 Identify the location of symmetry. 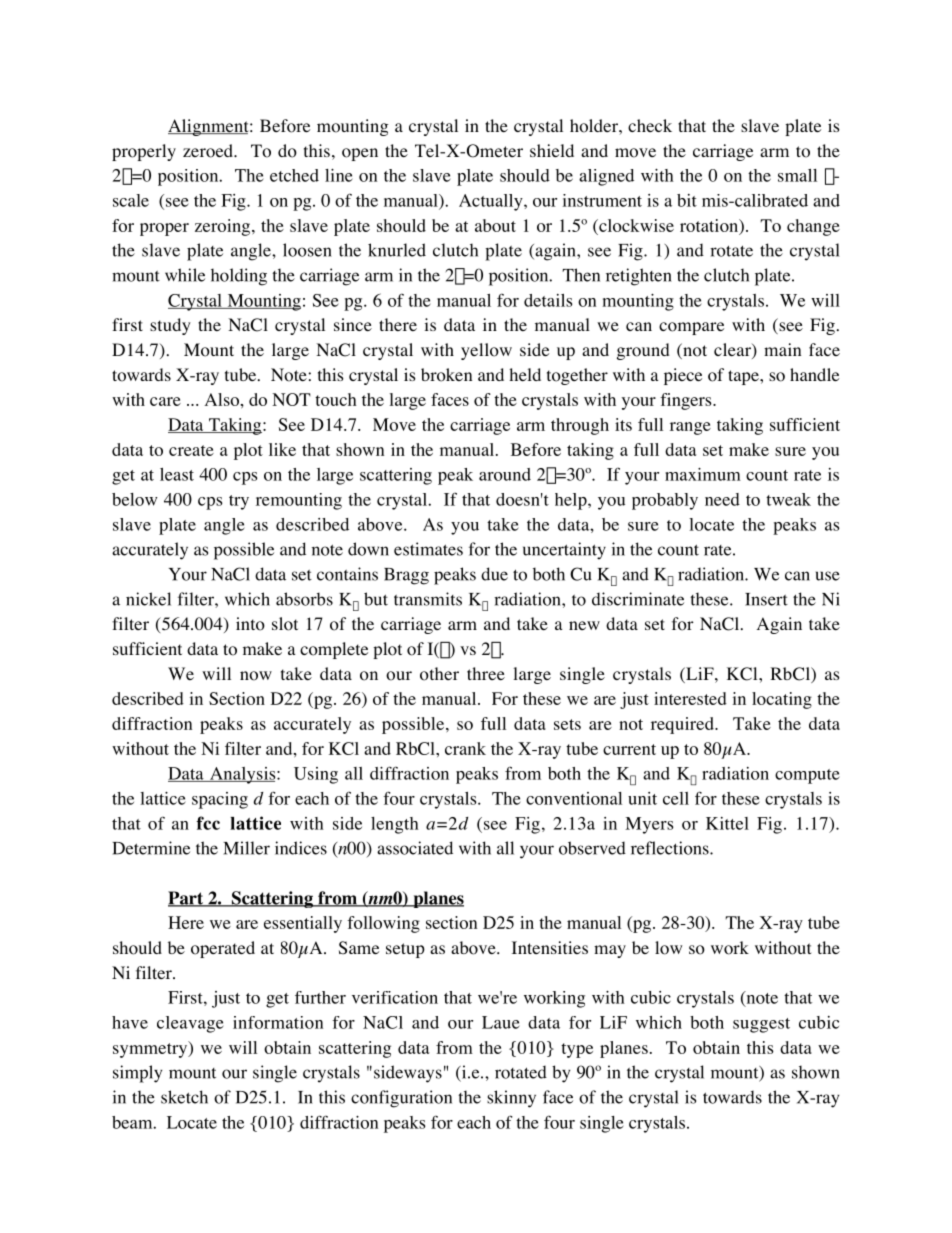
(151, 1049).
